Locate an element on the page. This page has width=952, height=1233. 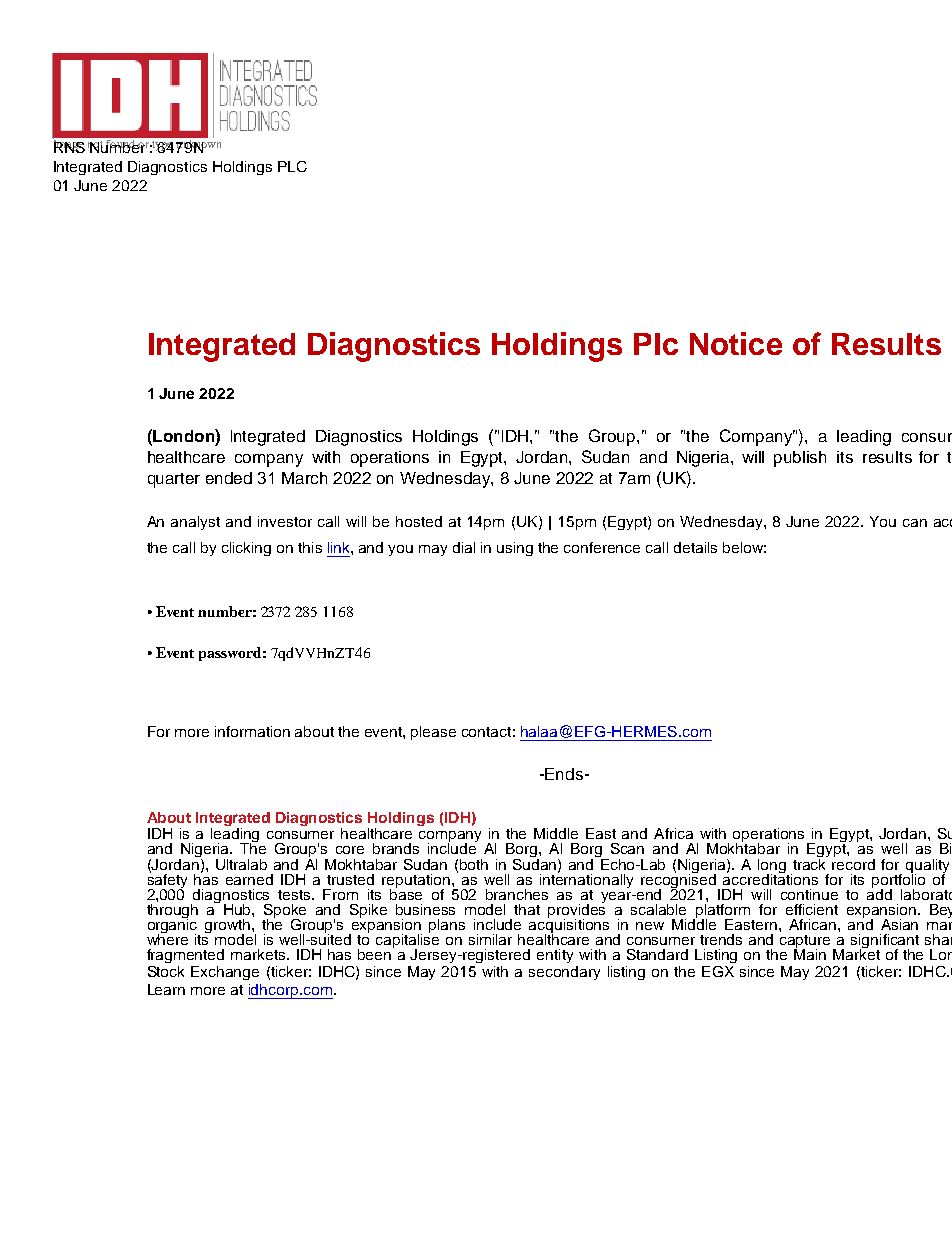
Exchange is located at coordinates (225, 973).
